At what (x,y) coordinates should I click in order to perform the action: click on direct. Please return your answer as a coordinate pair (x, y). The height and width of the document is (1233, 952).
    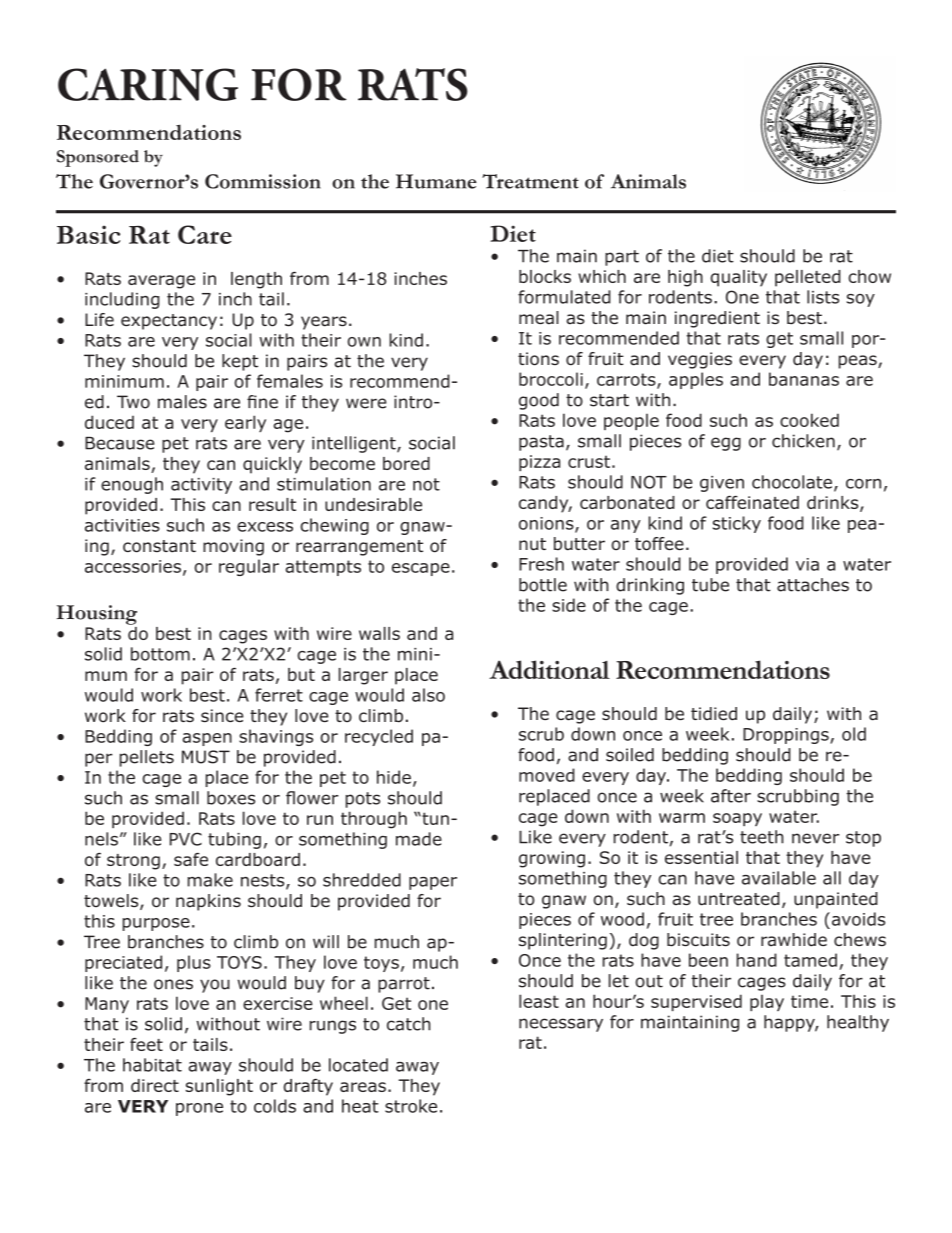
    Looking at the image, I should click on (155, 1085).
